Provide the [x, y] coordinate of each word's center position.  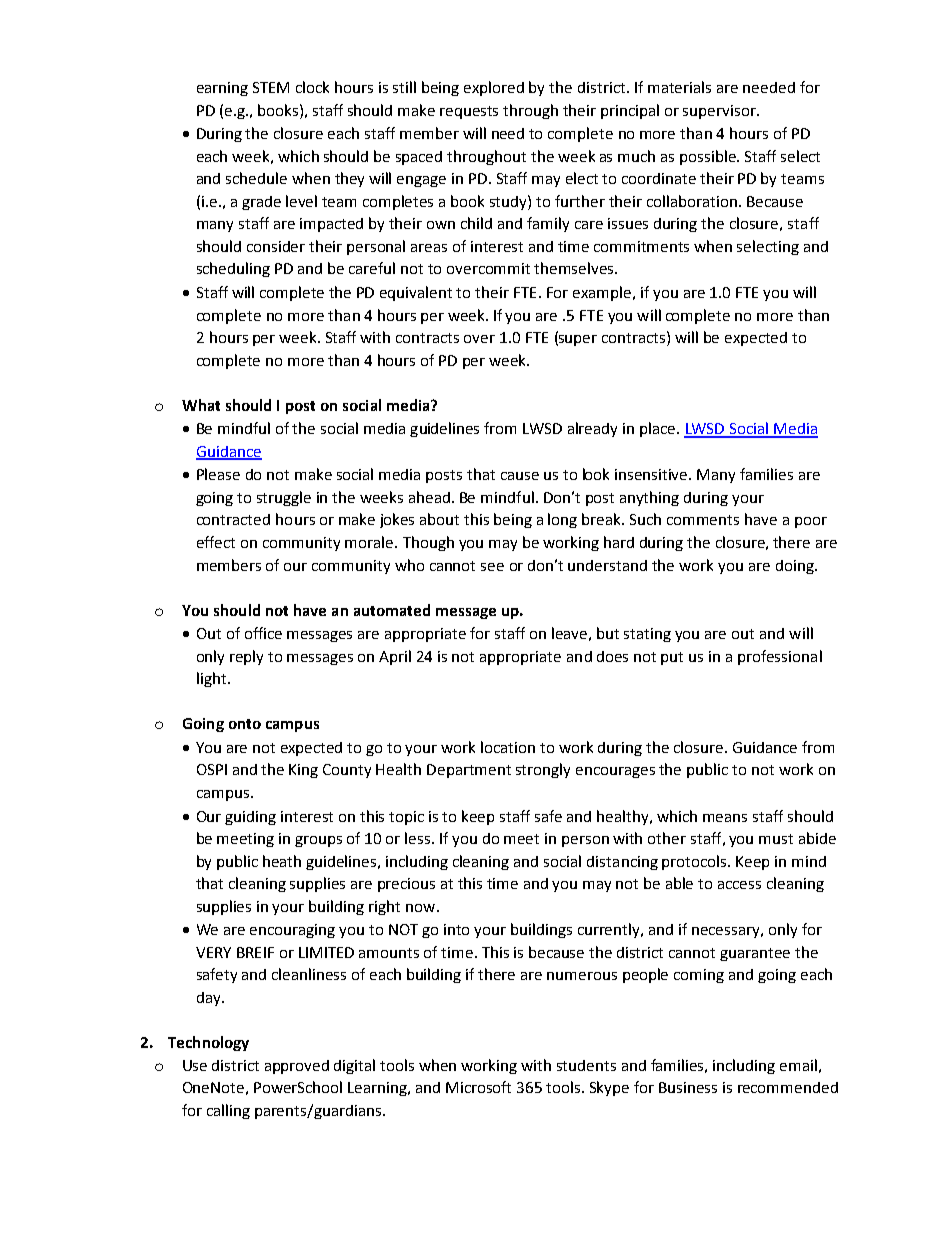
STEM [271, 87]
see [492, 567]
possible [709, 157]
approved [297, 1067]
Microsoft [478, 1087]
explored [494, 88]
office [263, 633]
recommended [788, 1087]
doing [796, 567]
